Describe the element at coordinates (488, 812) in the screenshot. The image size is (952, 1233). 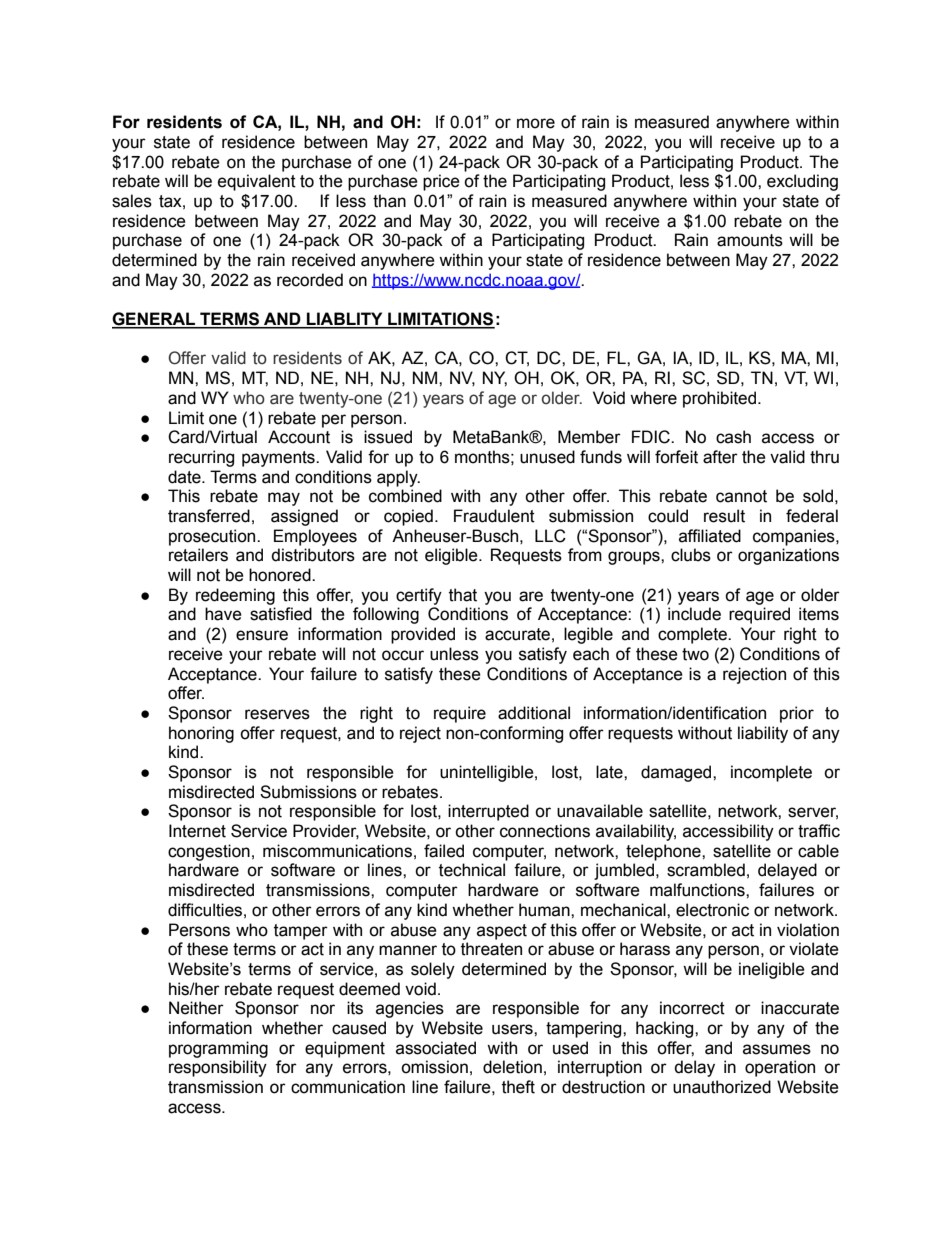
I see `interrupted` at that location.
